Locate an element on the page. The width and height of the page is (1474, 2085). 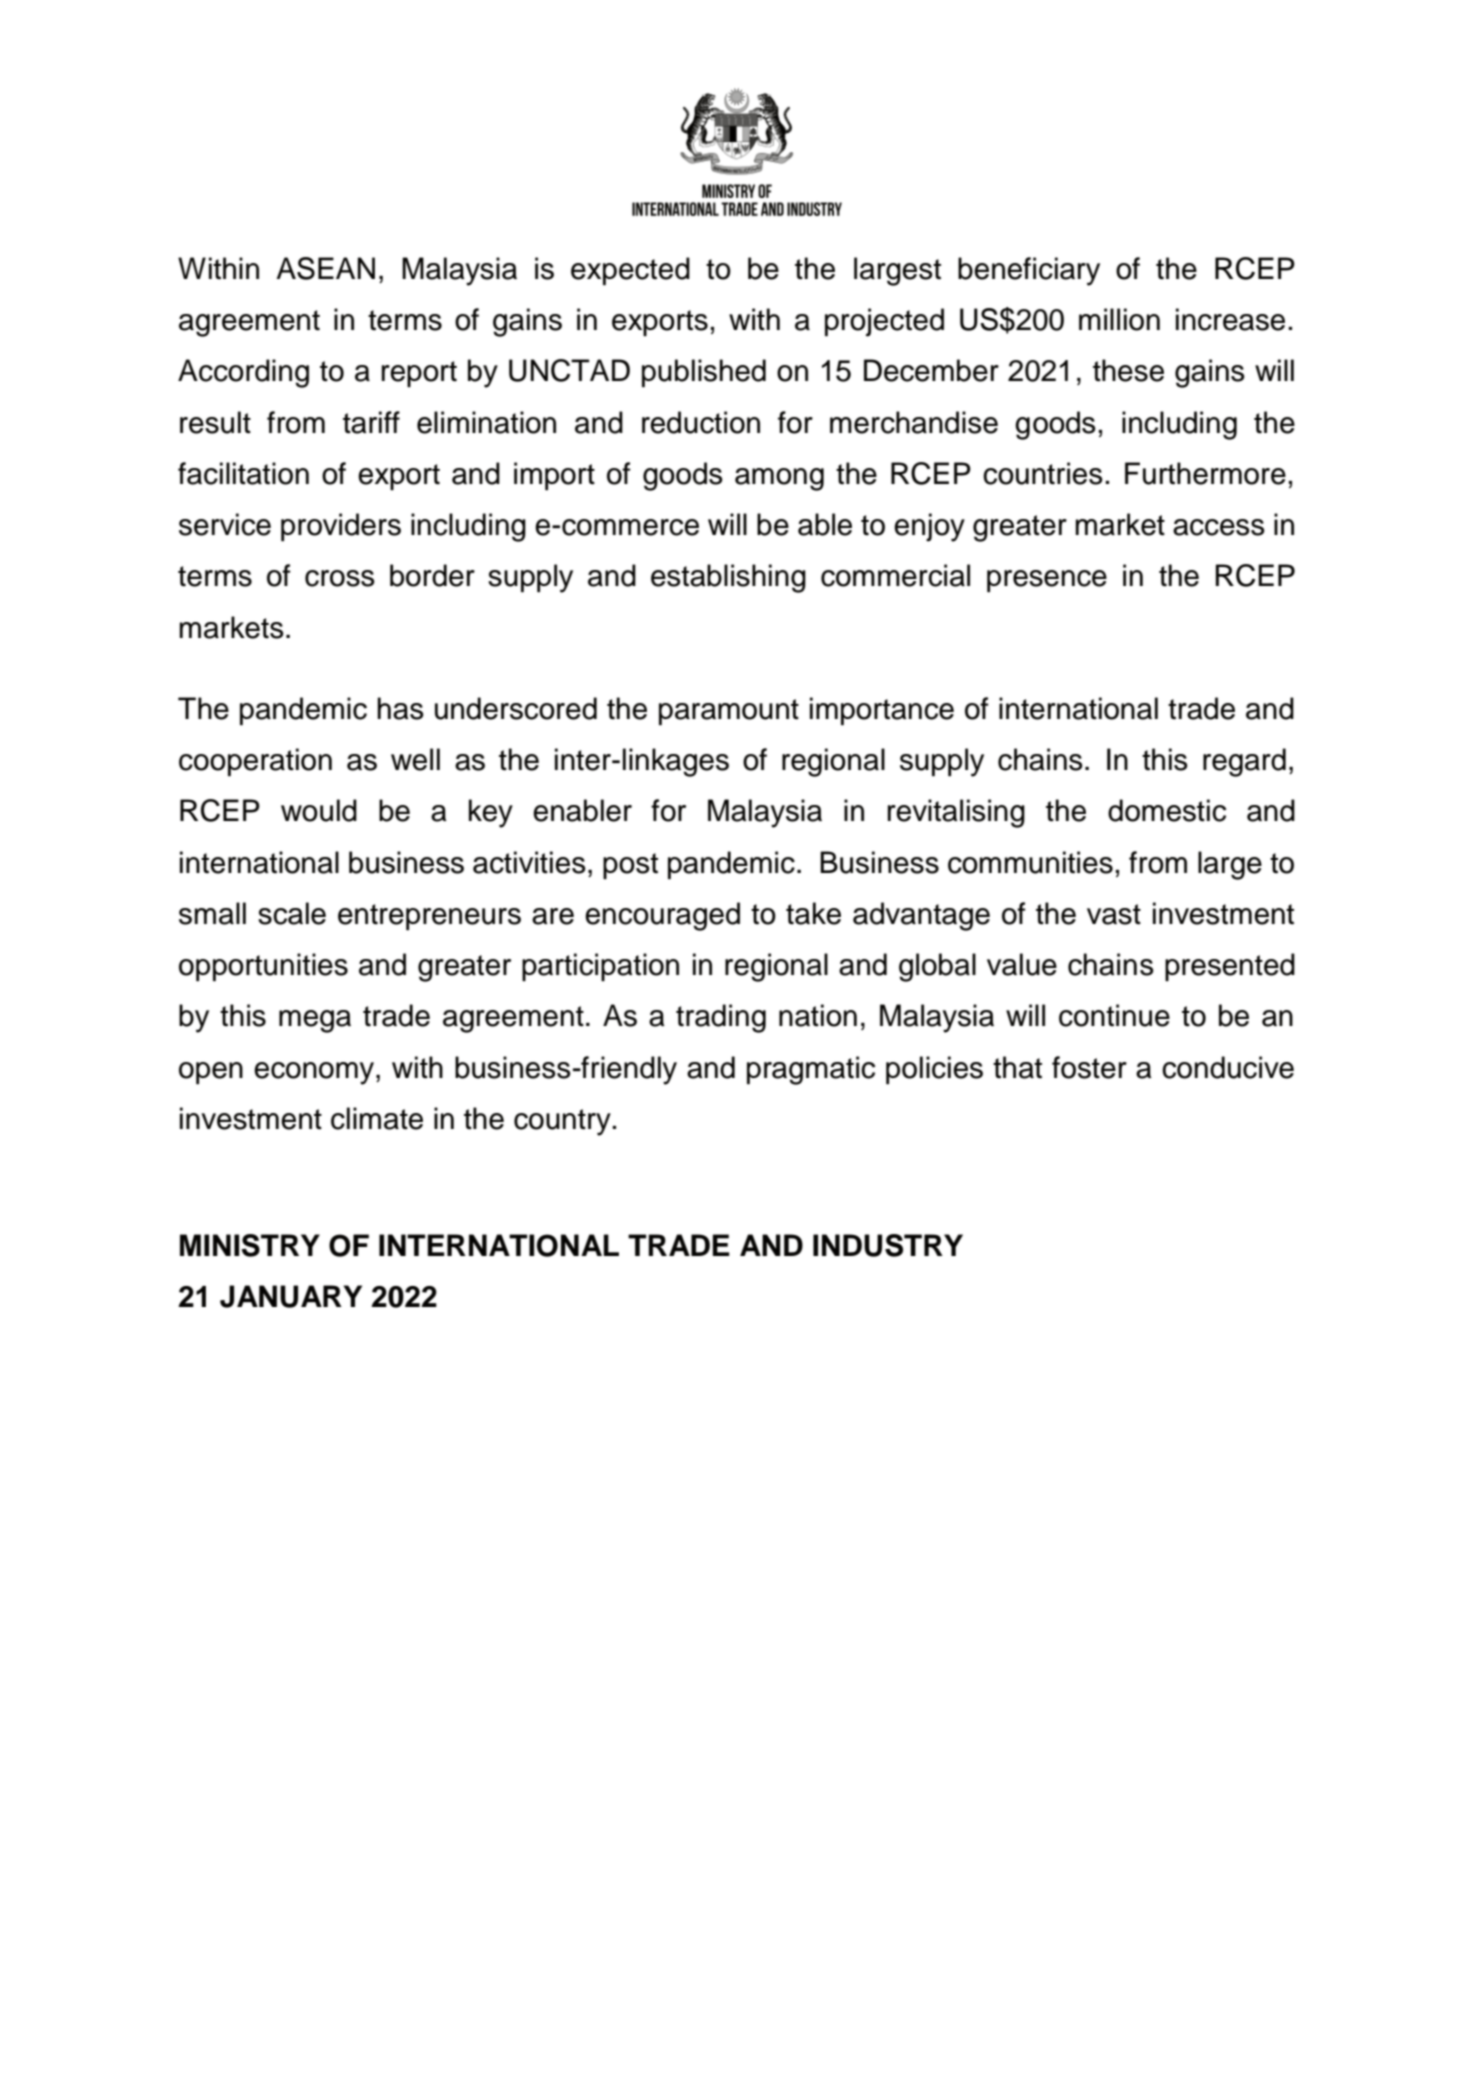
INDUSTRY is located at coordinates (888, 1245).
